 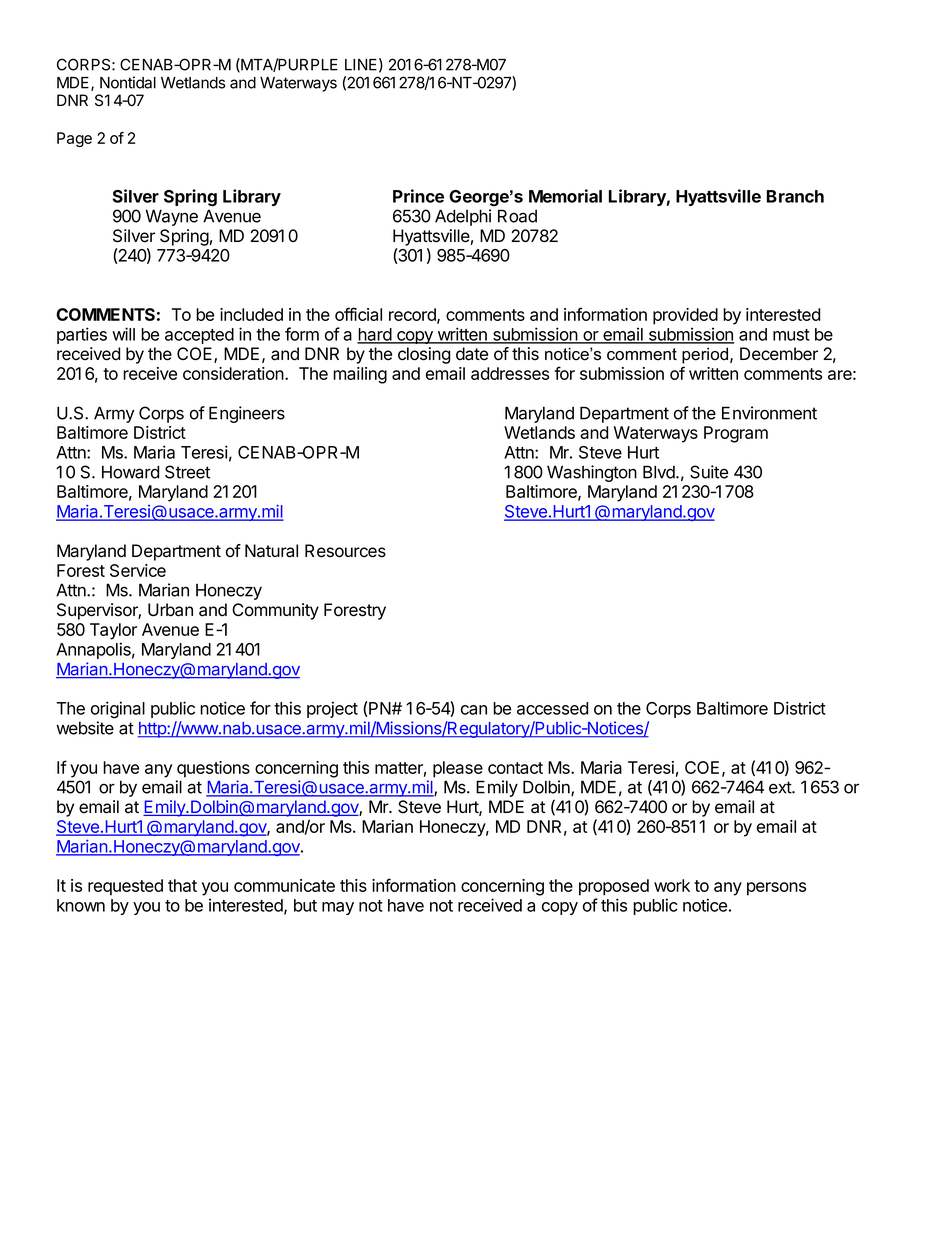 I want to click on original, so click(x=118, y=710).
